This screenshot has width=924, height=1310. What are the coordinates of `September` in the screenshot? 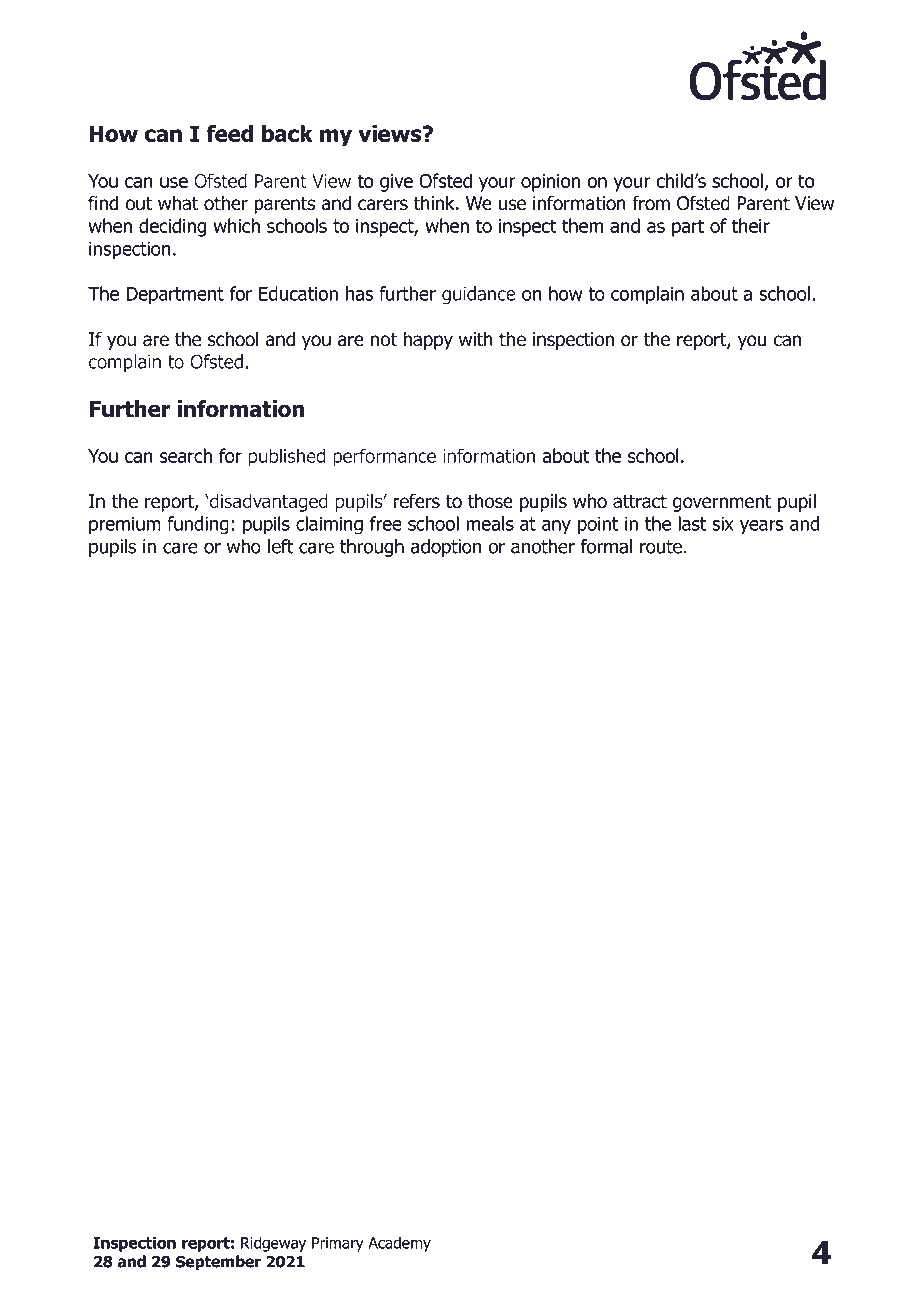 It's located at (218, 1263).
